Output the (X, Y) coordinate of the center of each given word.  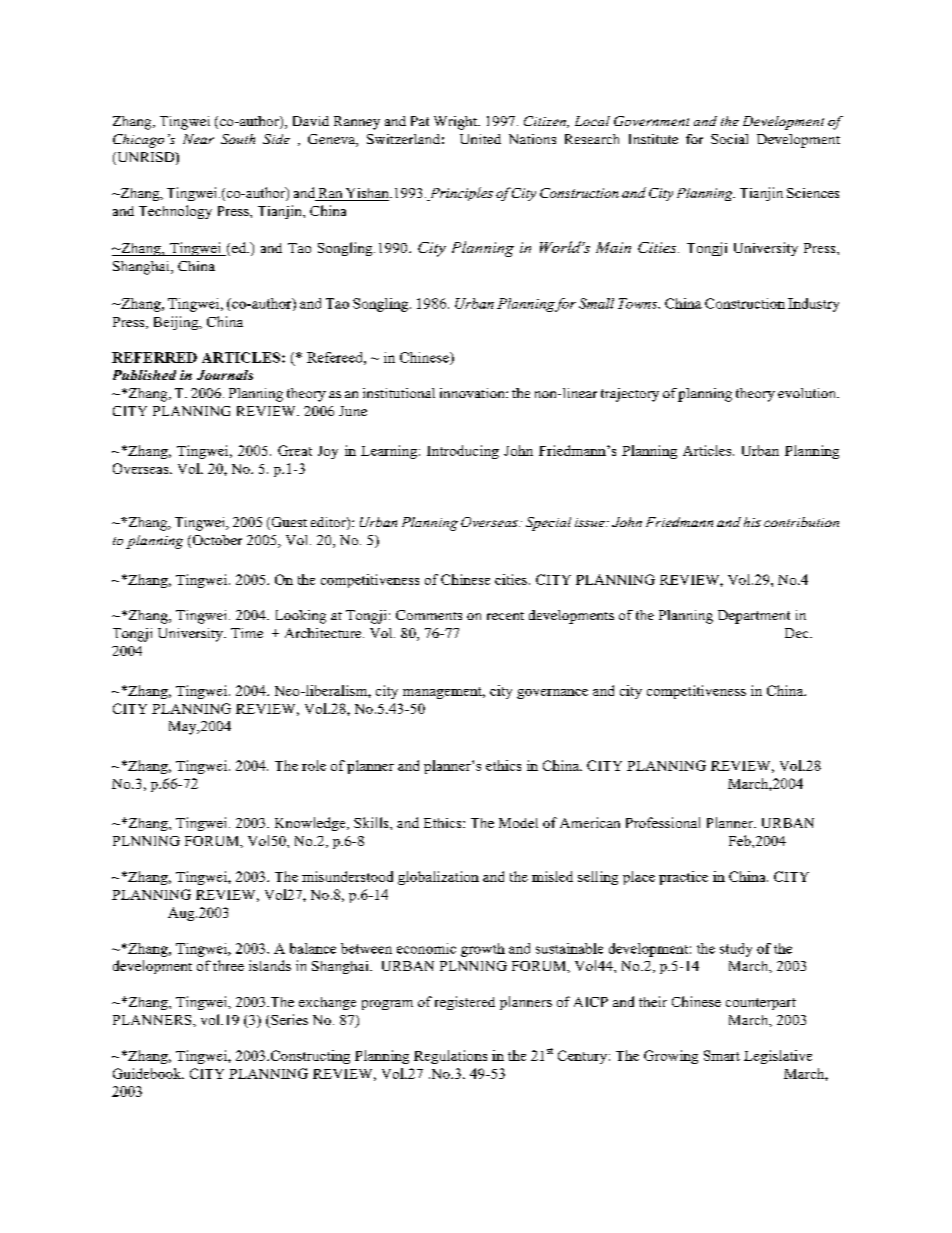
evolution (808, 393)
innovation (473, 393)
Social (729, 139)
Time (247, 633)
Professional (663, 822)
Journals (225, 375)
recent (505, 616)
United (480, 139)
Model (518, 823)
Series (288, 1021)
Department (754, 617)
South (238, 139)
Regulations (450, 1057)
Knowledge (311, 824)
